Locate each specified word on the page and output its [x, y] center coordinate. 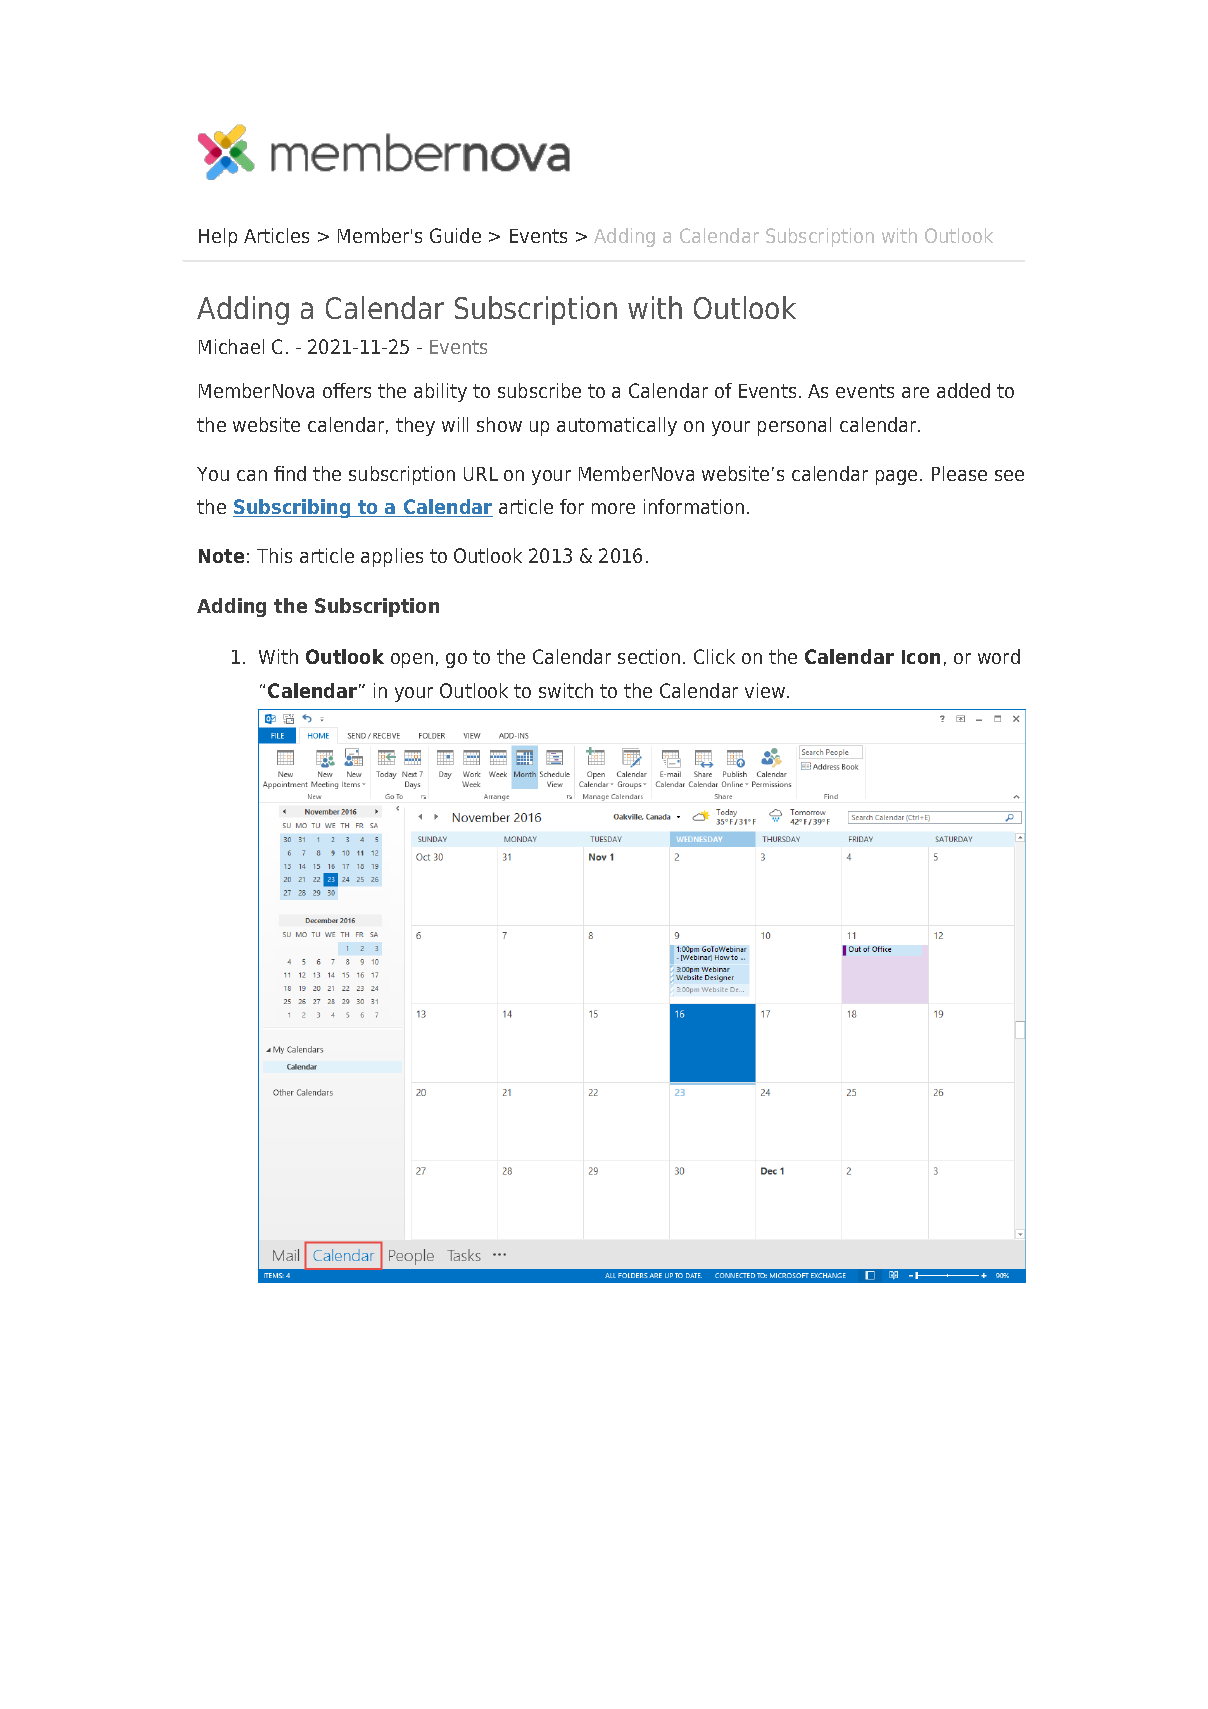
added [963, 390]
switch [566, 690]
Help [218, 237]
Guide [455, 235]
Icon [921, 657]
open [412, 660]
